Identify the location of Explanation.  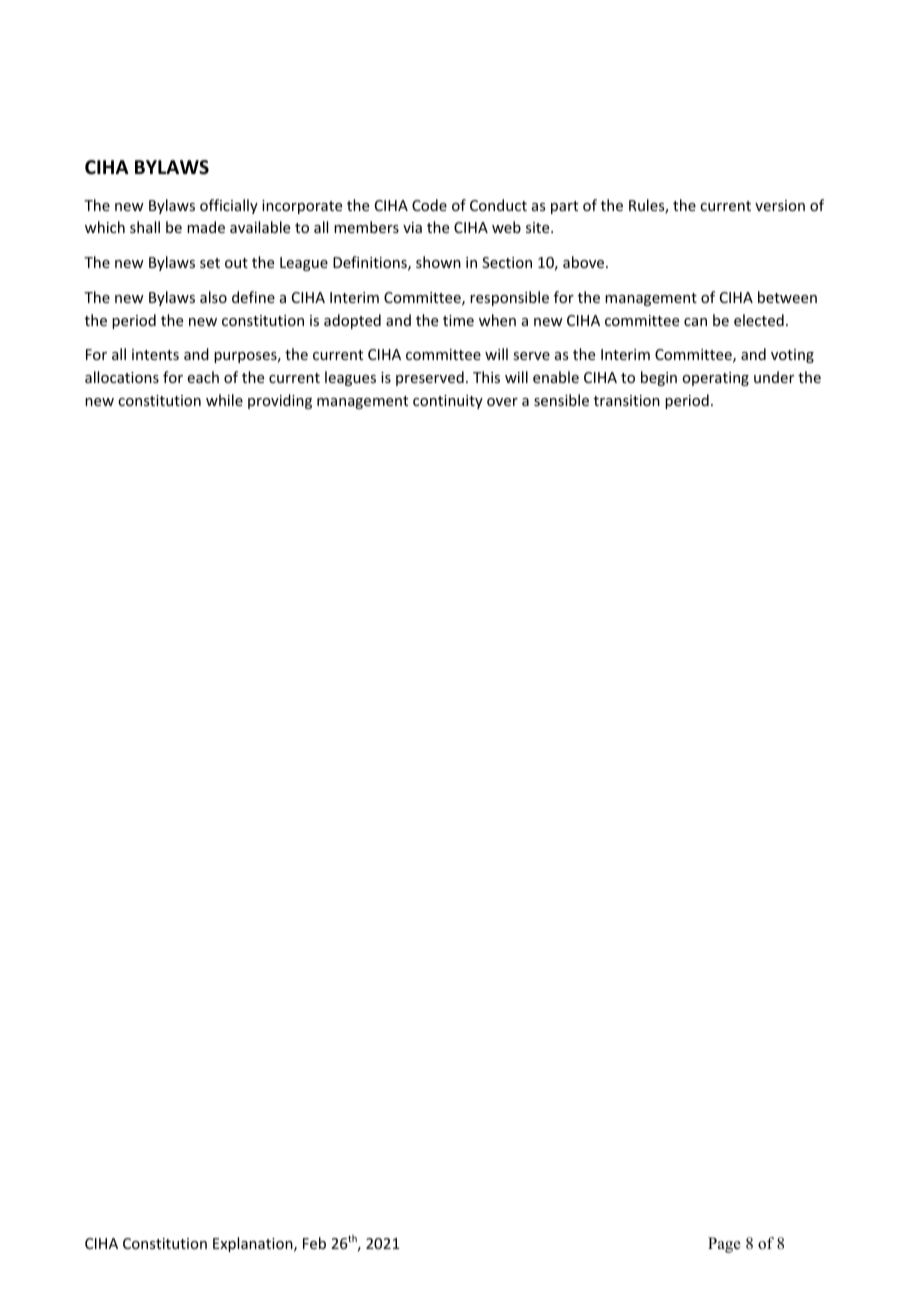
(254, 1244).
